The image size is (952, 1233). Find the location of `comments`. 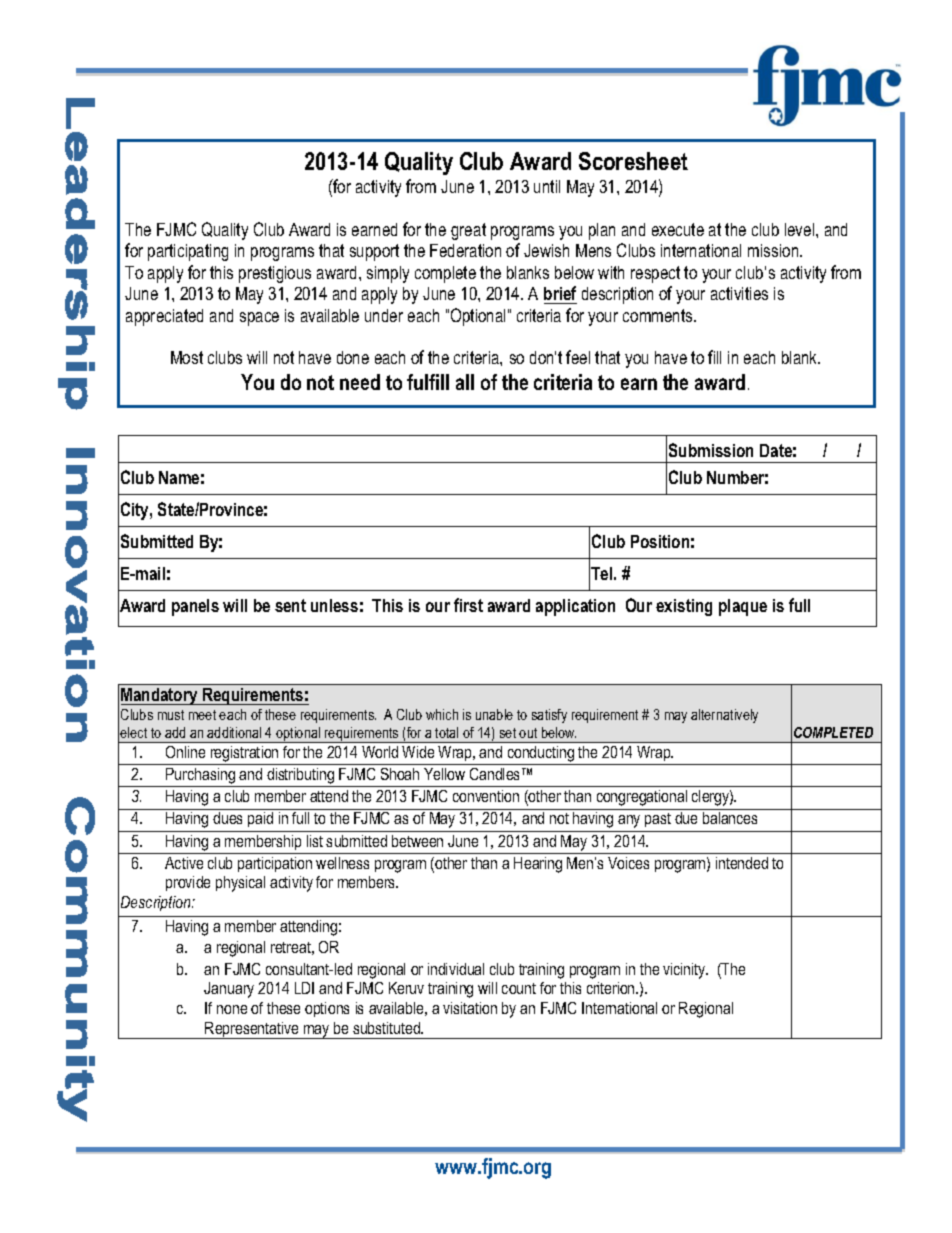

comments is located at coordinates (659, 315).
